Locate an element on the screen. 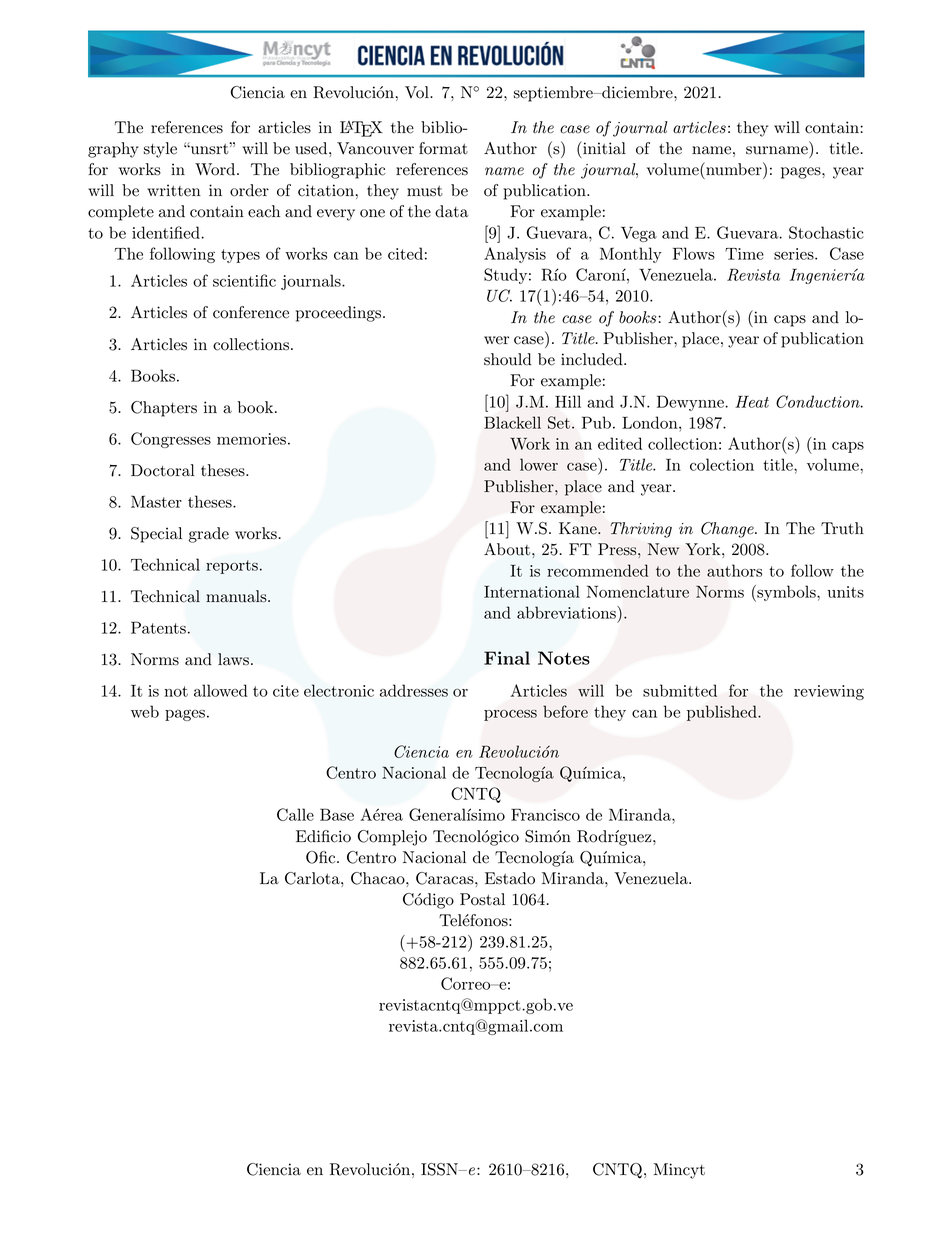 This screenshot has height=1233, width=952. allowed is located at coordinates (221, 690).
